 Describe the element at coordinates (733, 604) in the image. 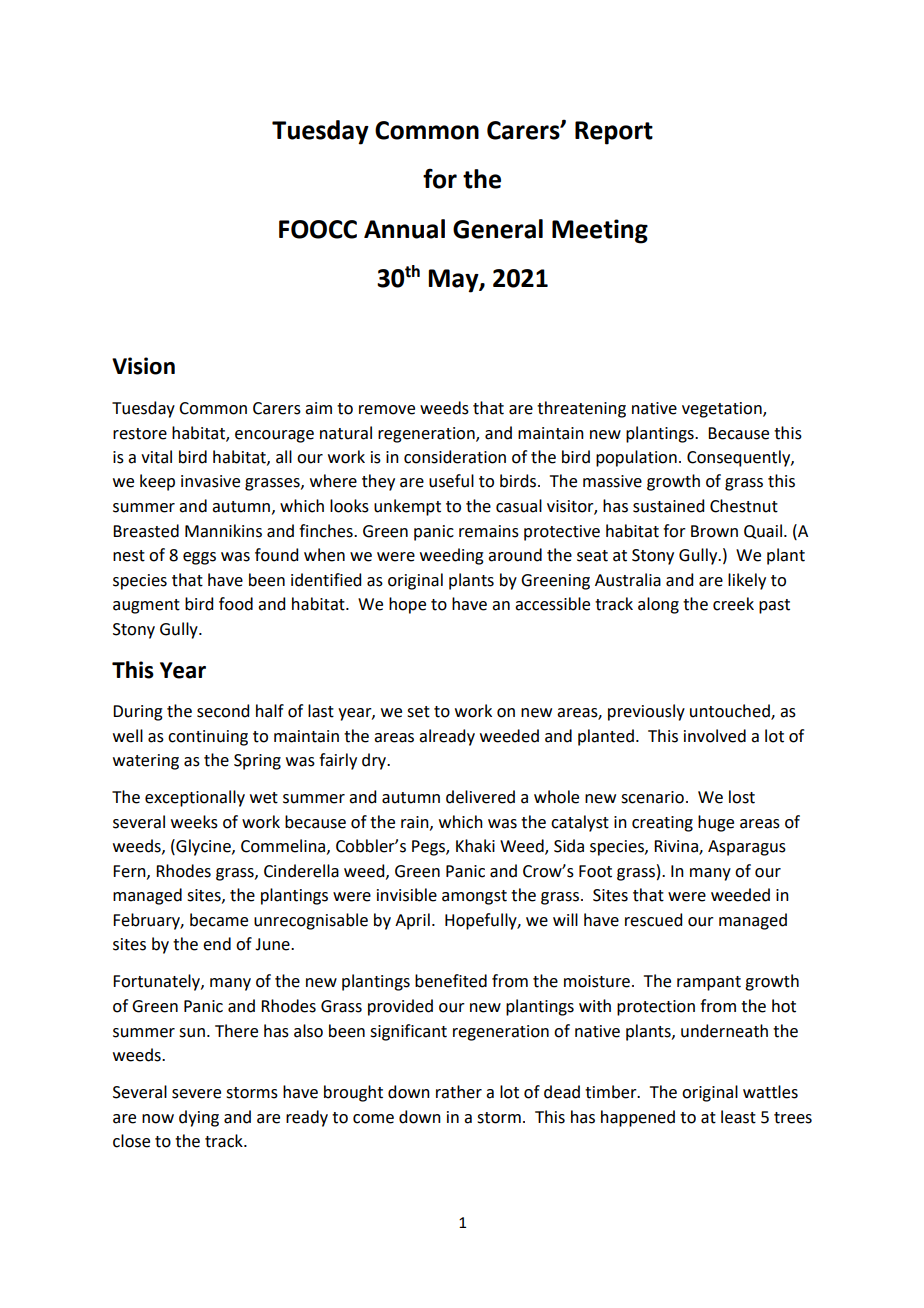

I see `creek` at that location.
